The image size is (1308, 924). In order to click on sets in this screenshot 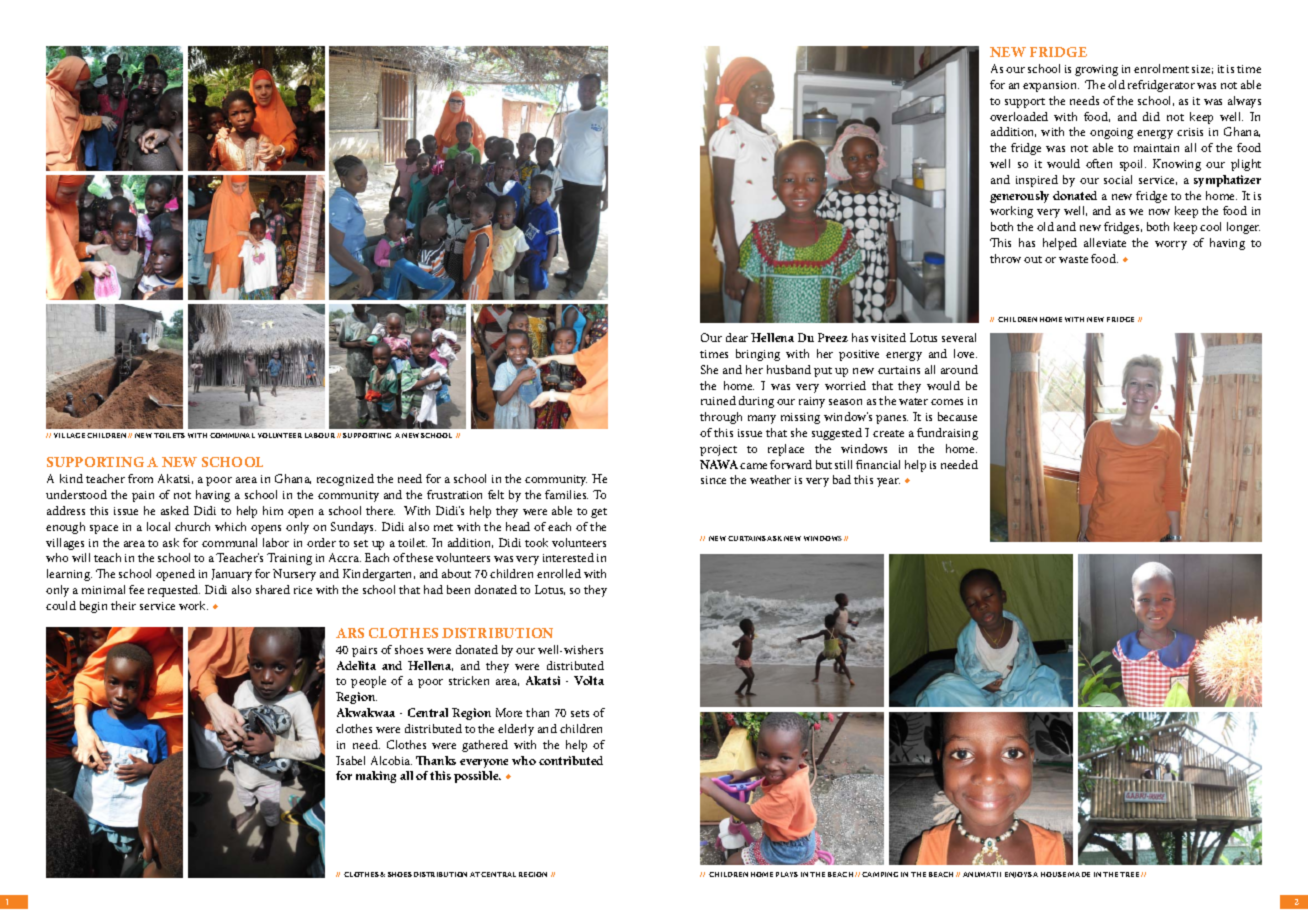, I will do `click(580, 713)`.
